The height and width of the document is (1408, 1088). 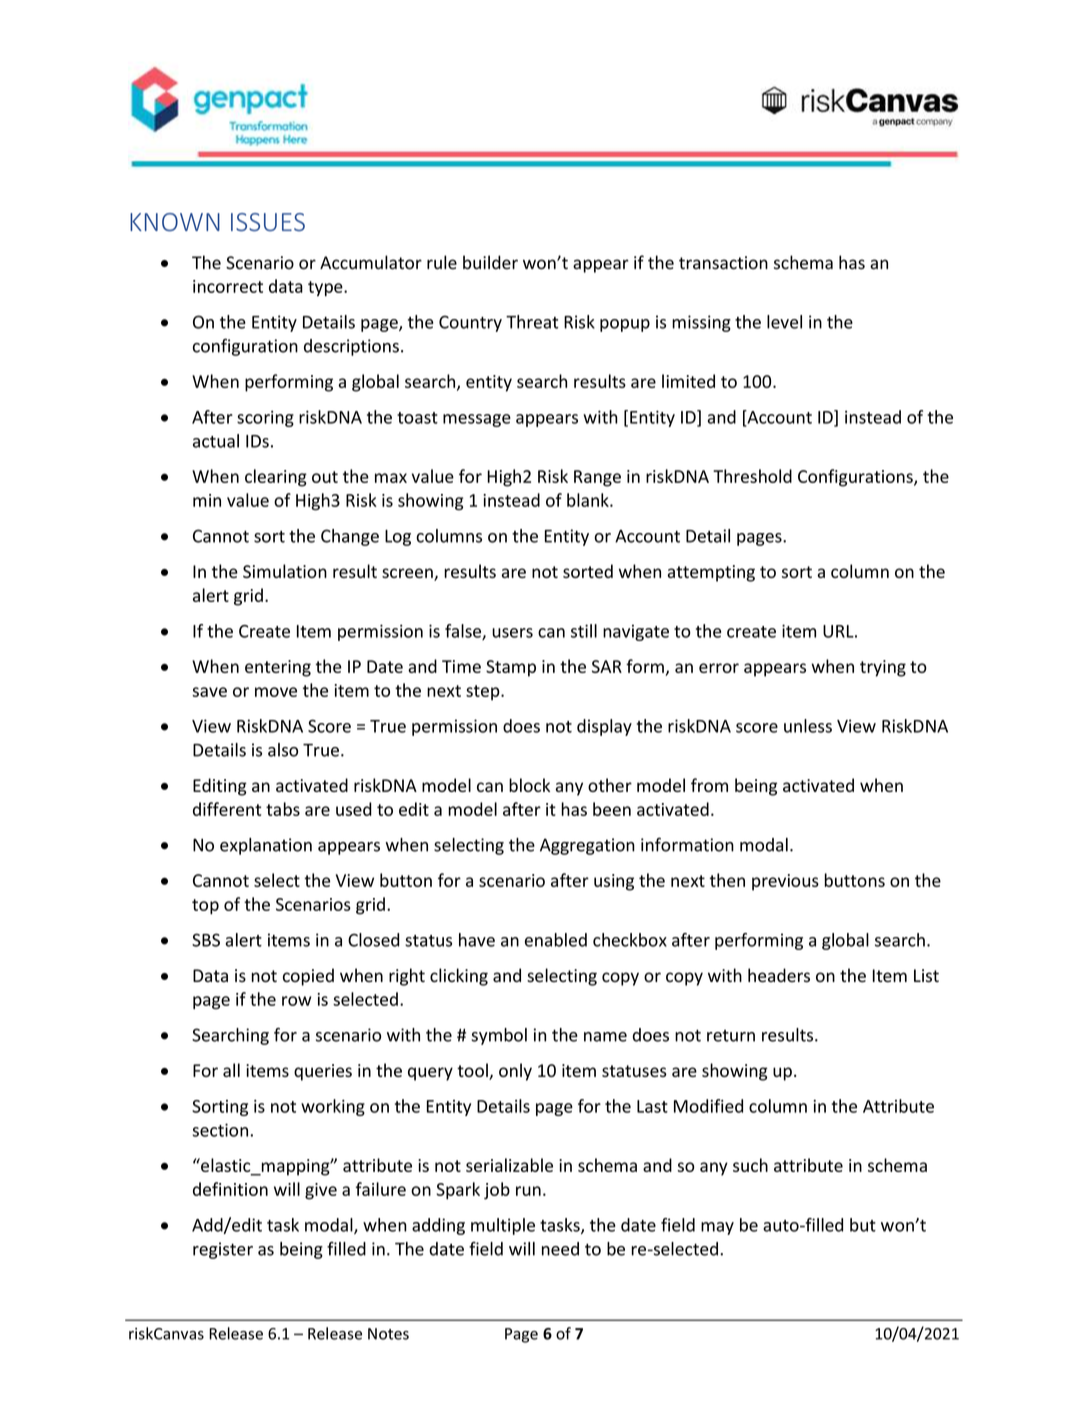 What do you see at coordinates (752, 476) in the document?
I see `Threshold` at bounding box center [752, 476].
